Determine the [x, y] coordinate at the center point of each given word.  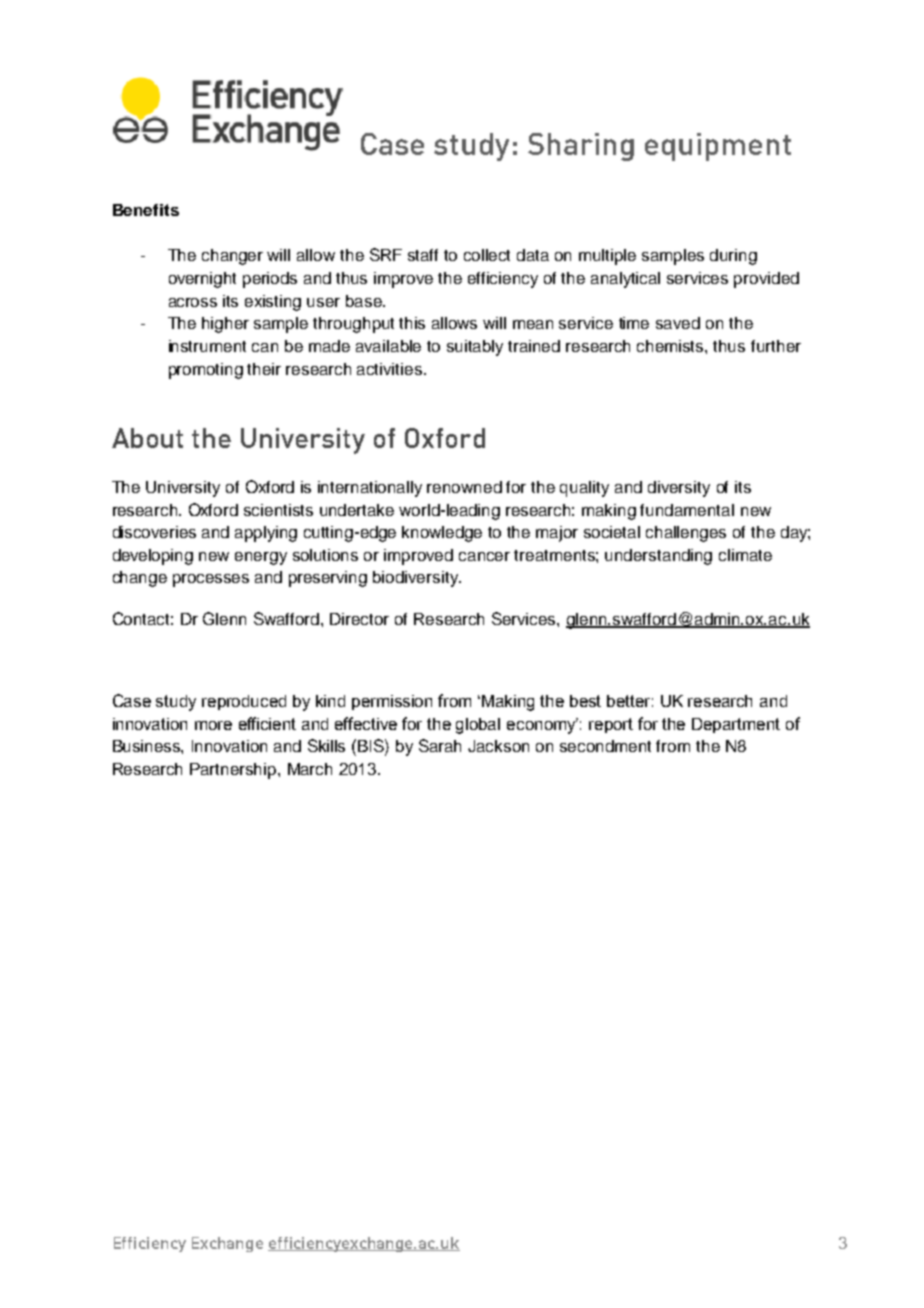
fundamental [687, 510]
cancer [484, 556]
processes [211, 580]
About [147, 438]
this [412, 323]
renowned [464, 487]
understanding [658, 557]
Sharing [581, 147]
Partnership [234, 771]
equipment [718, 147]
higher [225, 325]
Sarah [440, 745]
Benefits [146, 210]
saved [678, 323]
